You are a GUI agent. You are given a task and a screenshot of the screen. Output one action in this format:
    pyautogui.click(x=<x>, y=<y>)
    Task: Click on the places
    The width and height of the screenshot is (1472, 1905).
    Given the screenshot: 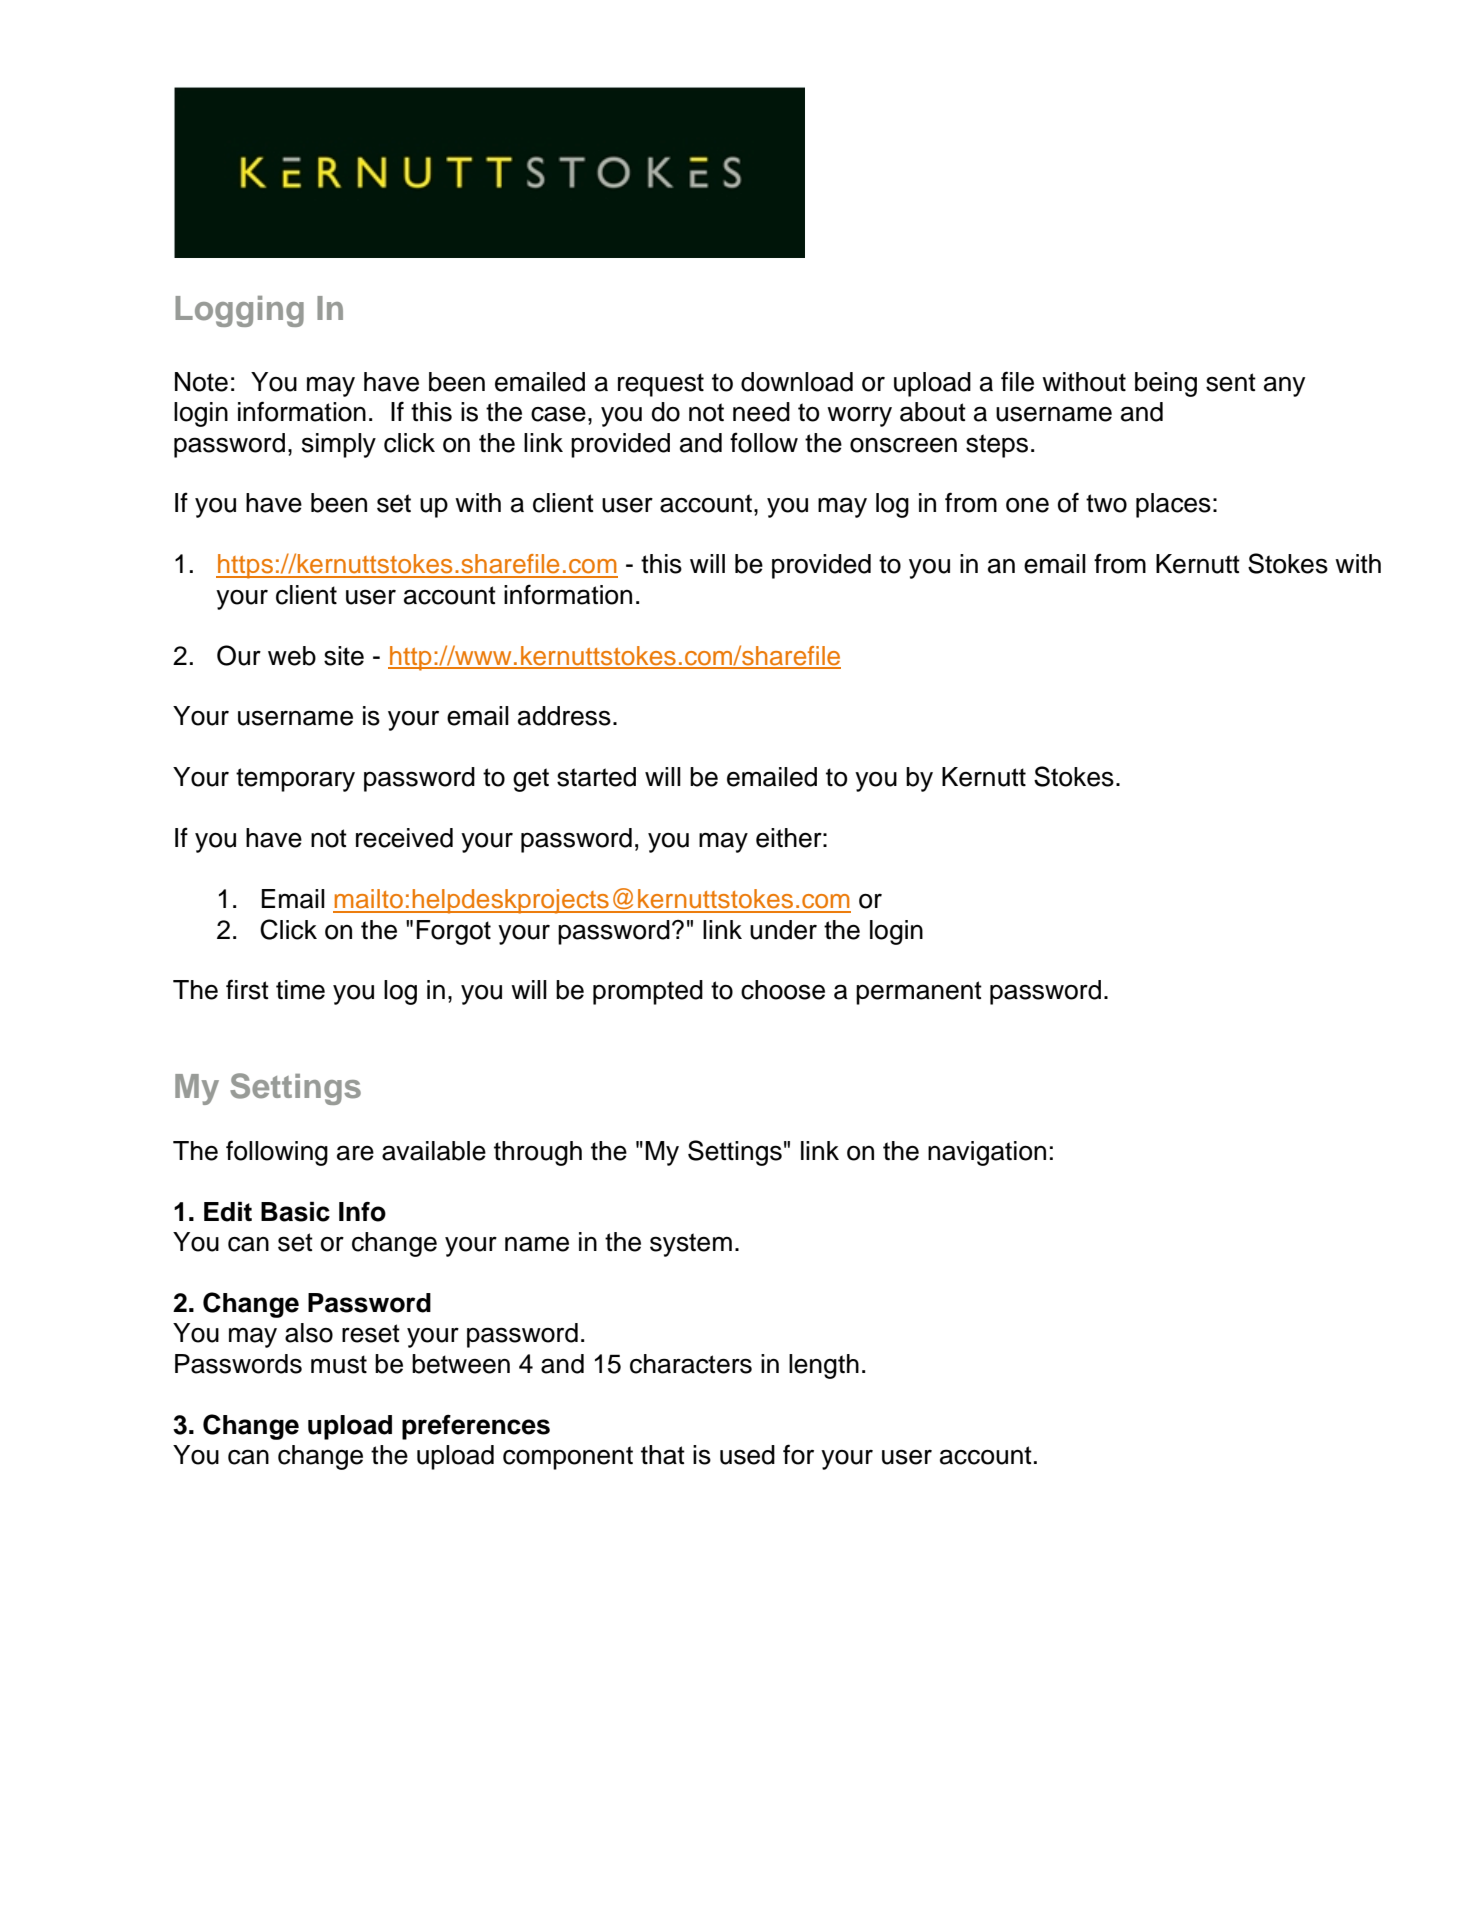 What is the action you would take?
    pyautogui.click(x=1173, y=505)
